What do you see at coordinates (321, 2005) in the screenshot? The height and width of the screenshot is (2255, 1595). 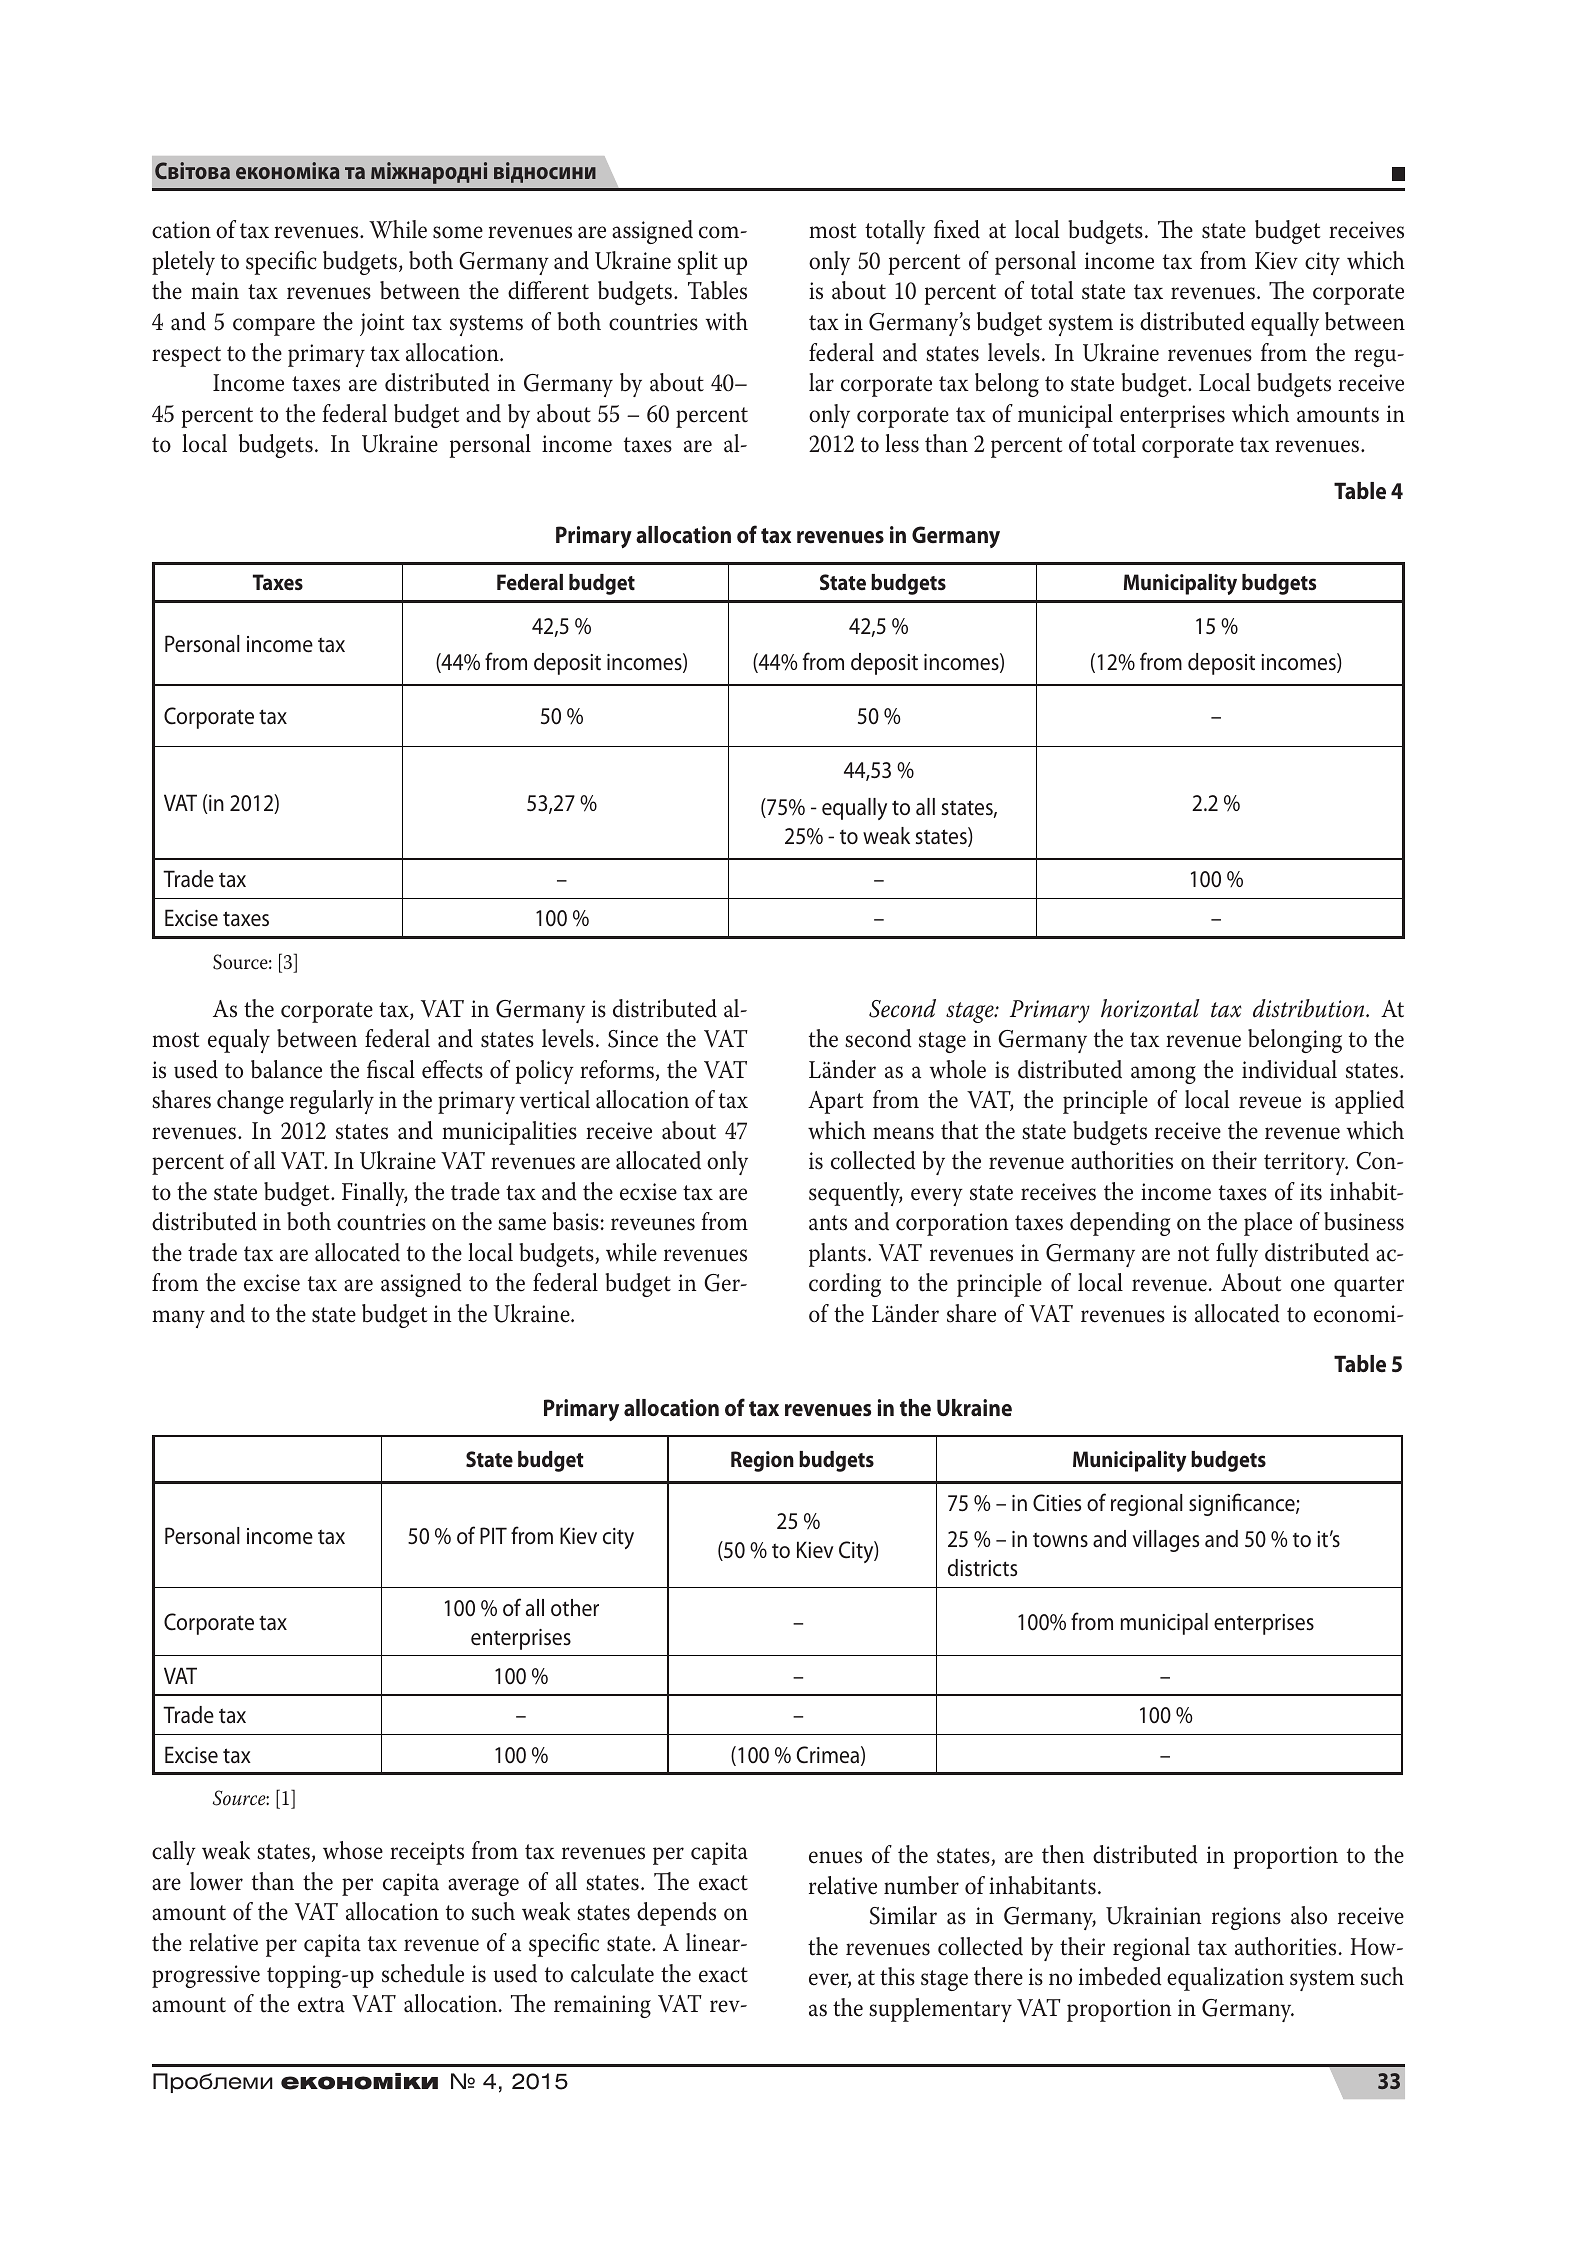 I see `extra` at bounding box center [321, 2005].
